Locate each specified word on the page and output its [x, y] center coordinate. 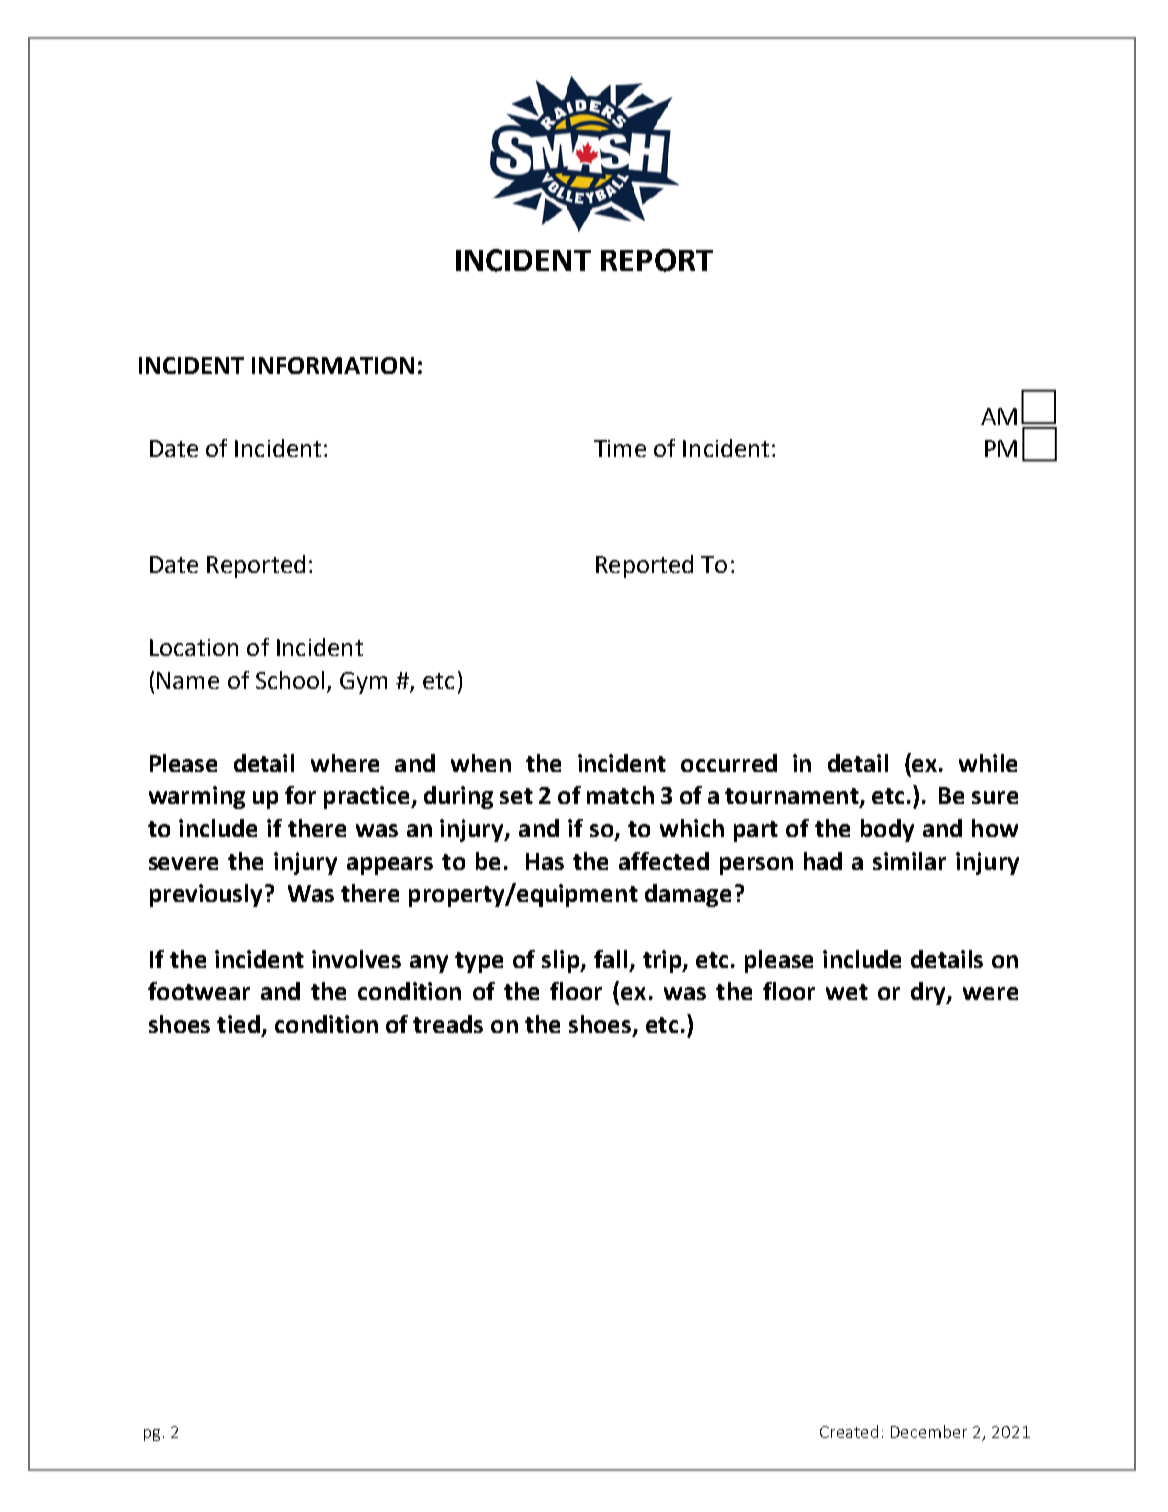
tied [238, 1024]
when [481, 763]
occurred [729, 763]
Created [849, 1431]
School [290, 680]
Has [545, 861]
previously [206, 895]
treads [448, 1024]
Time [620, 448]
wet [847, 992]
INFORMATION [333, 365]
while [988, 763]
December [929, 1431]
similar [909, 861]
